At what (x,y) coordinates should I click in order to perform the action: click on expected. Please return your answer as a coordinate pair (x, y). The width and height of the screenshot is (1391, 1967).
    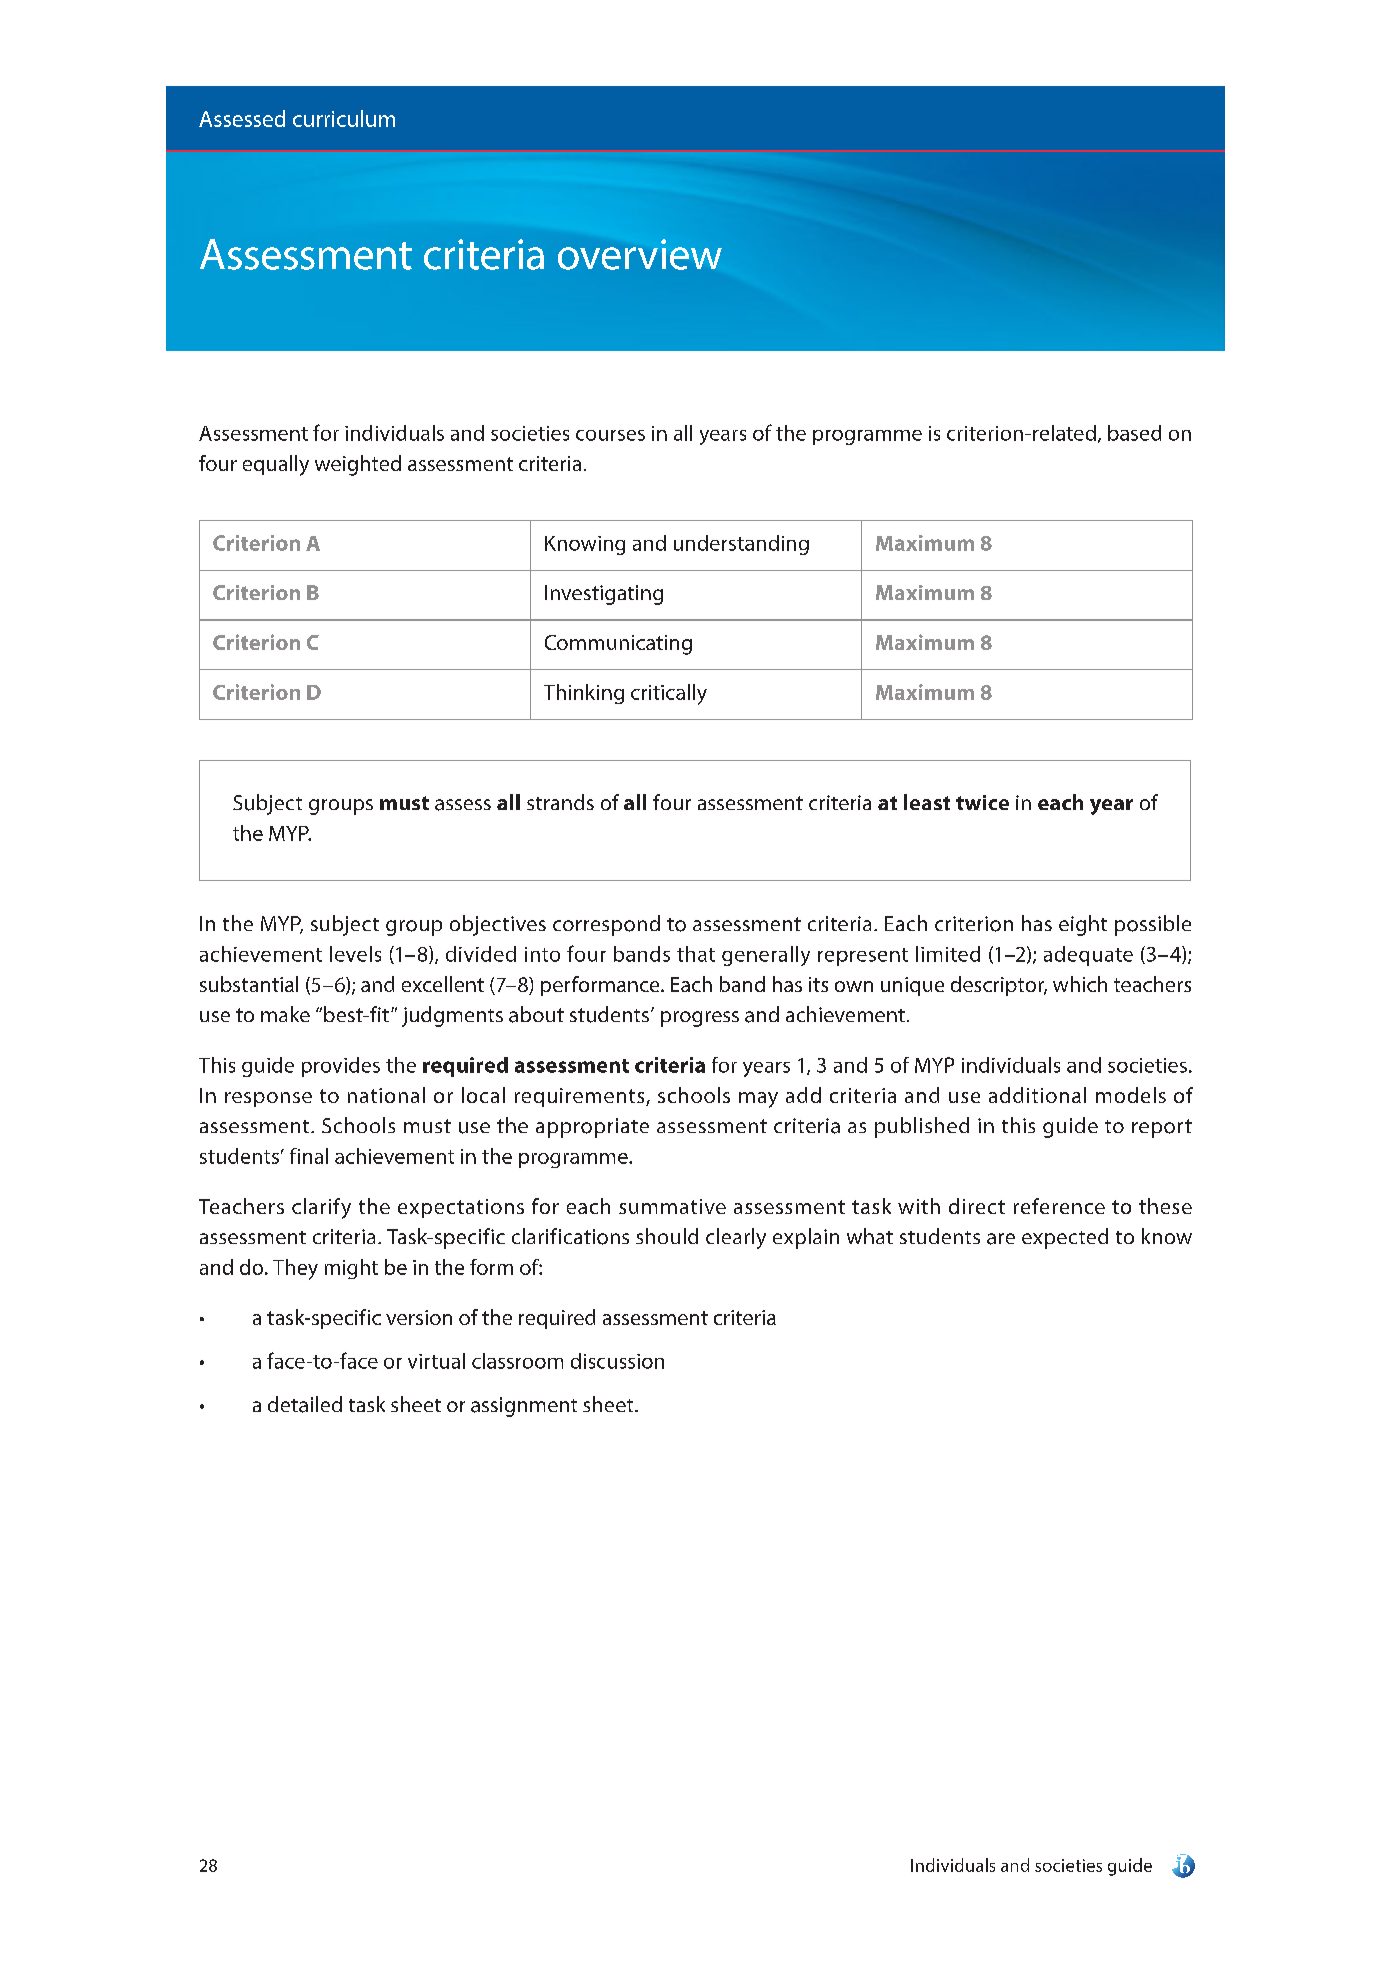
    Looking at the image, I should click on (1065, 1238).
